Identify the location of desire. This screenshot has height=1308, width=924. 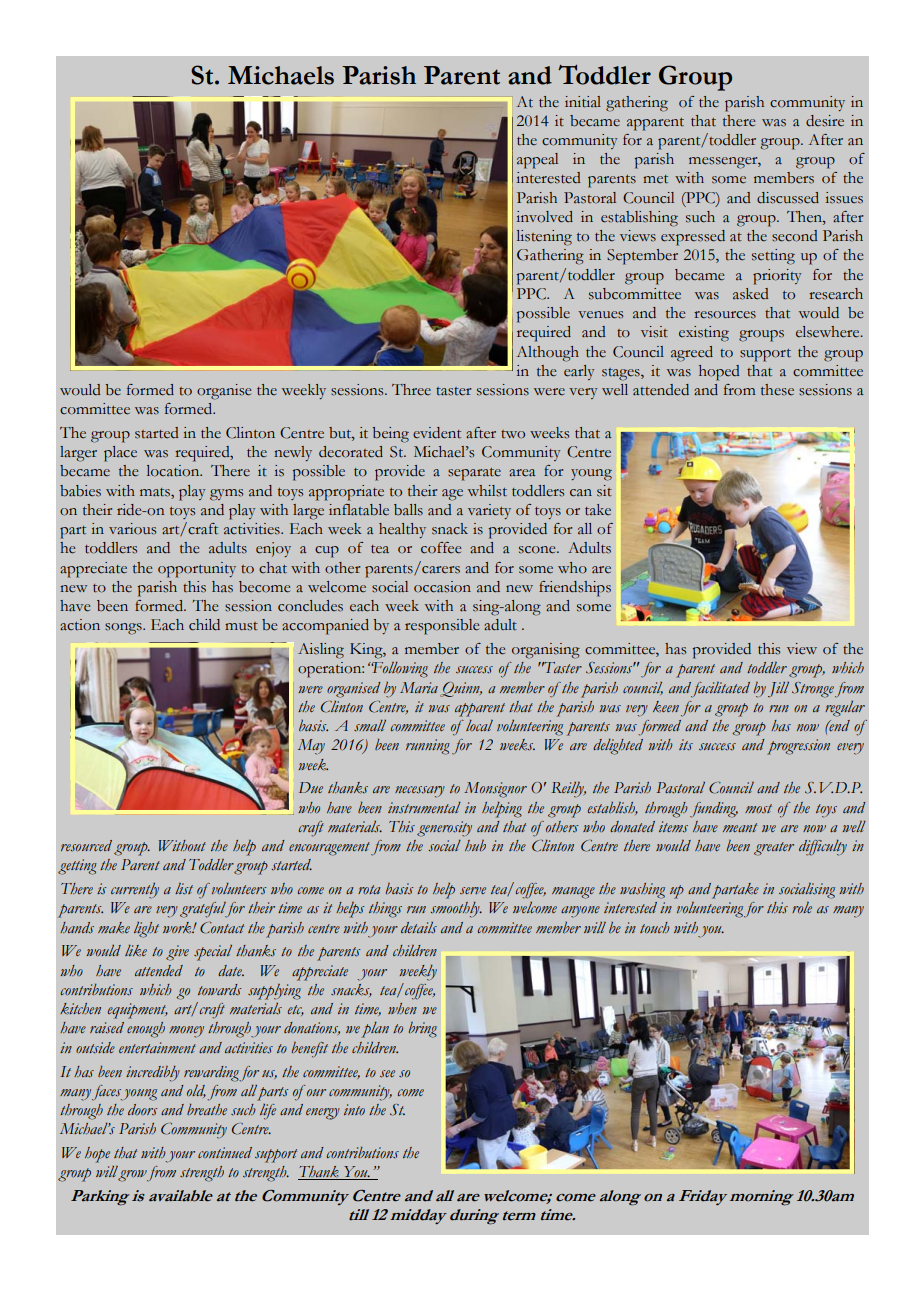
(825, 121).
